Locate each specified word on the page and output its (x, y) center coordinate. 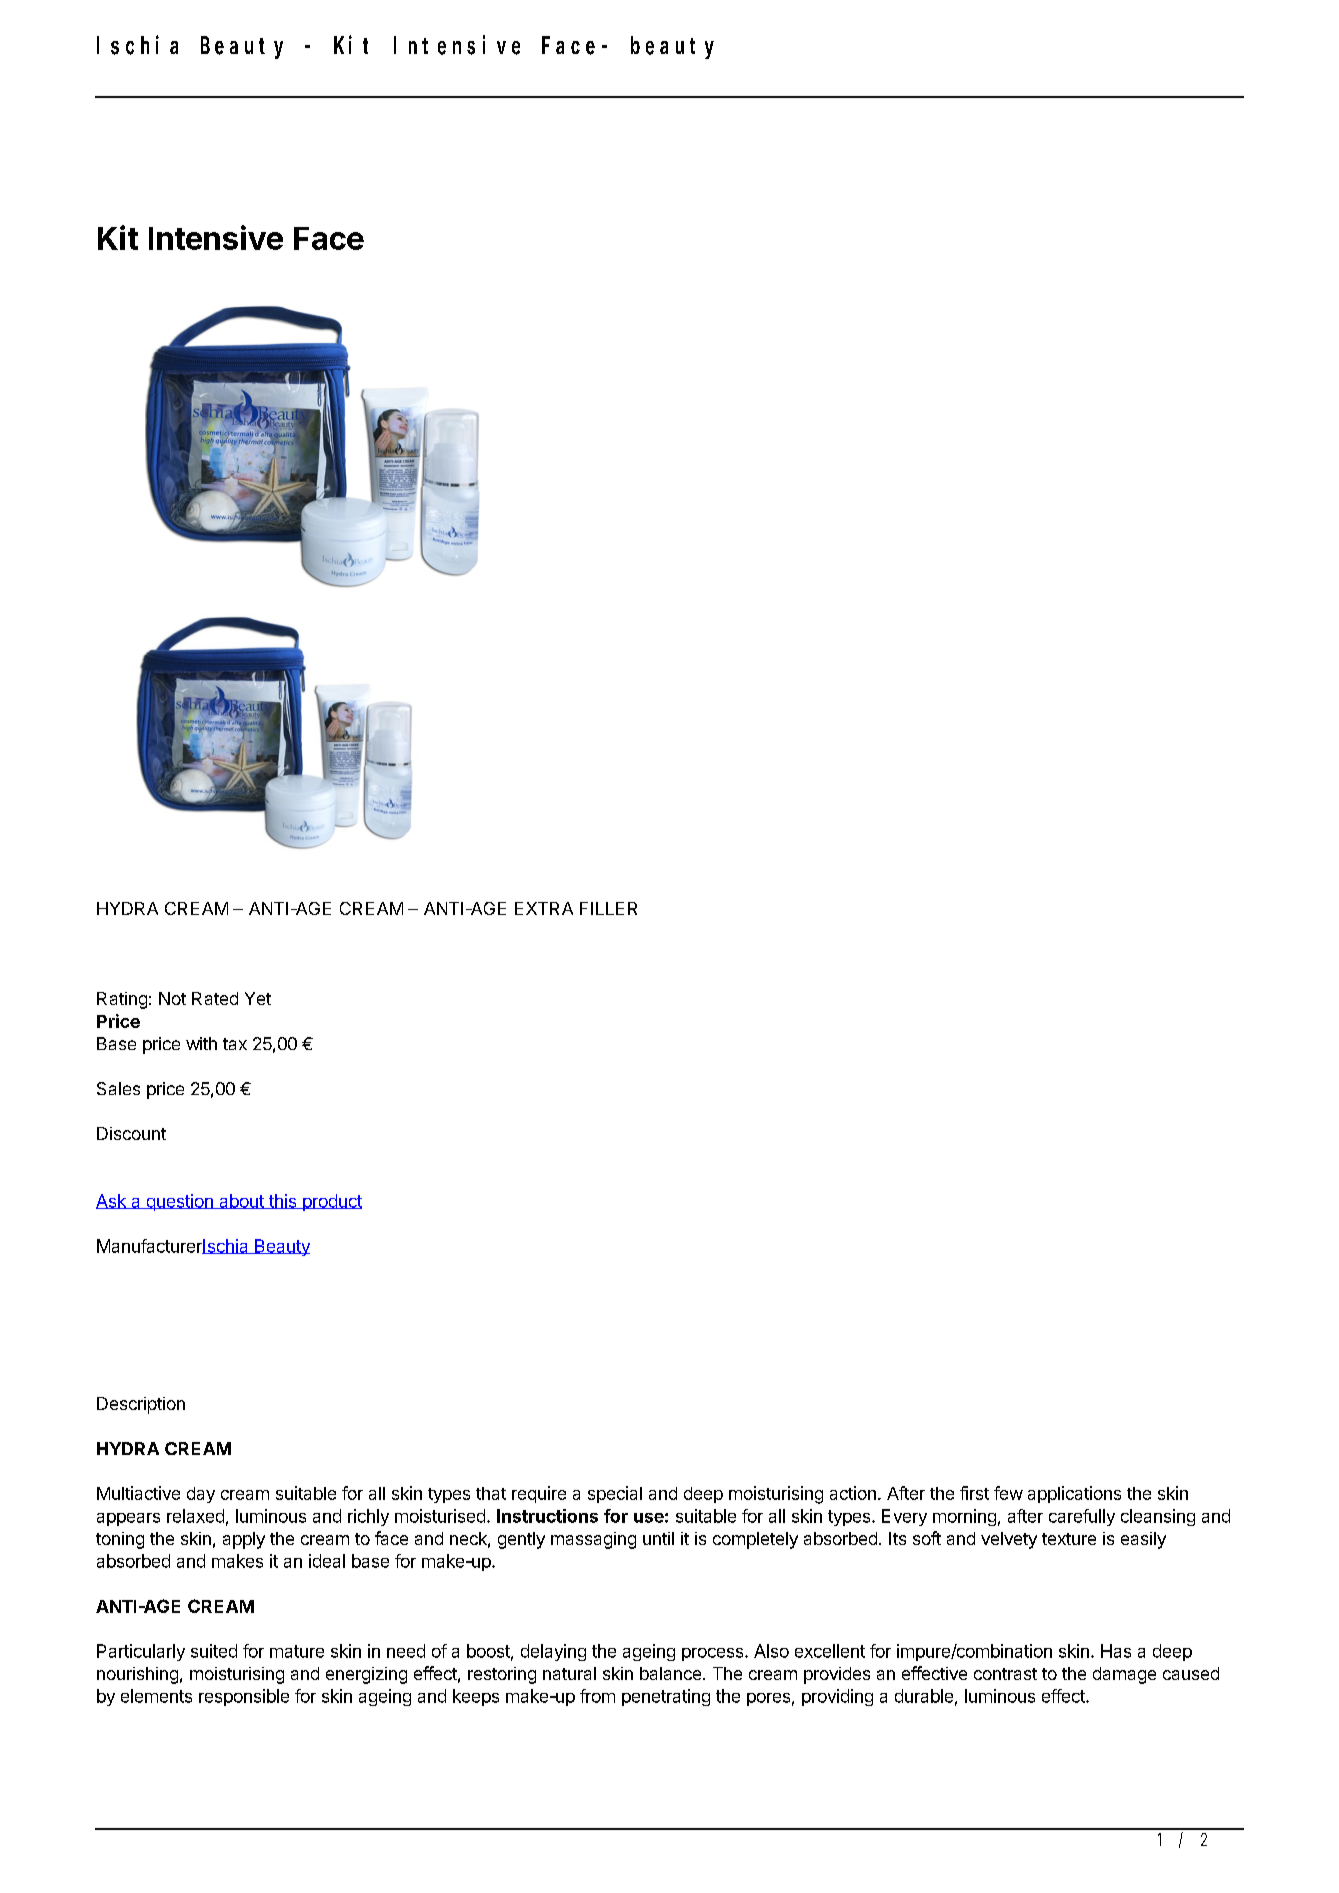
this (282, 1201)
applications (1074, 1494)
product (331, 1202)
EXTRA (544, 908)
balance (670, 1673)
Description (141, 1405)
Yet (258, 998)
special (615, 1494)
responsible (244, 1697)
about (241, 1201)
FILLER (608, 908)
